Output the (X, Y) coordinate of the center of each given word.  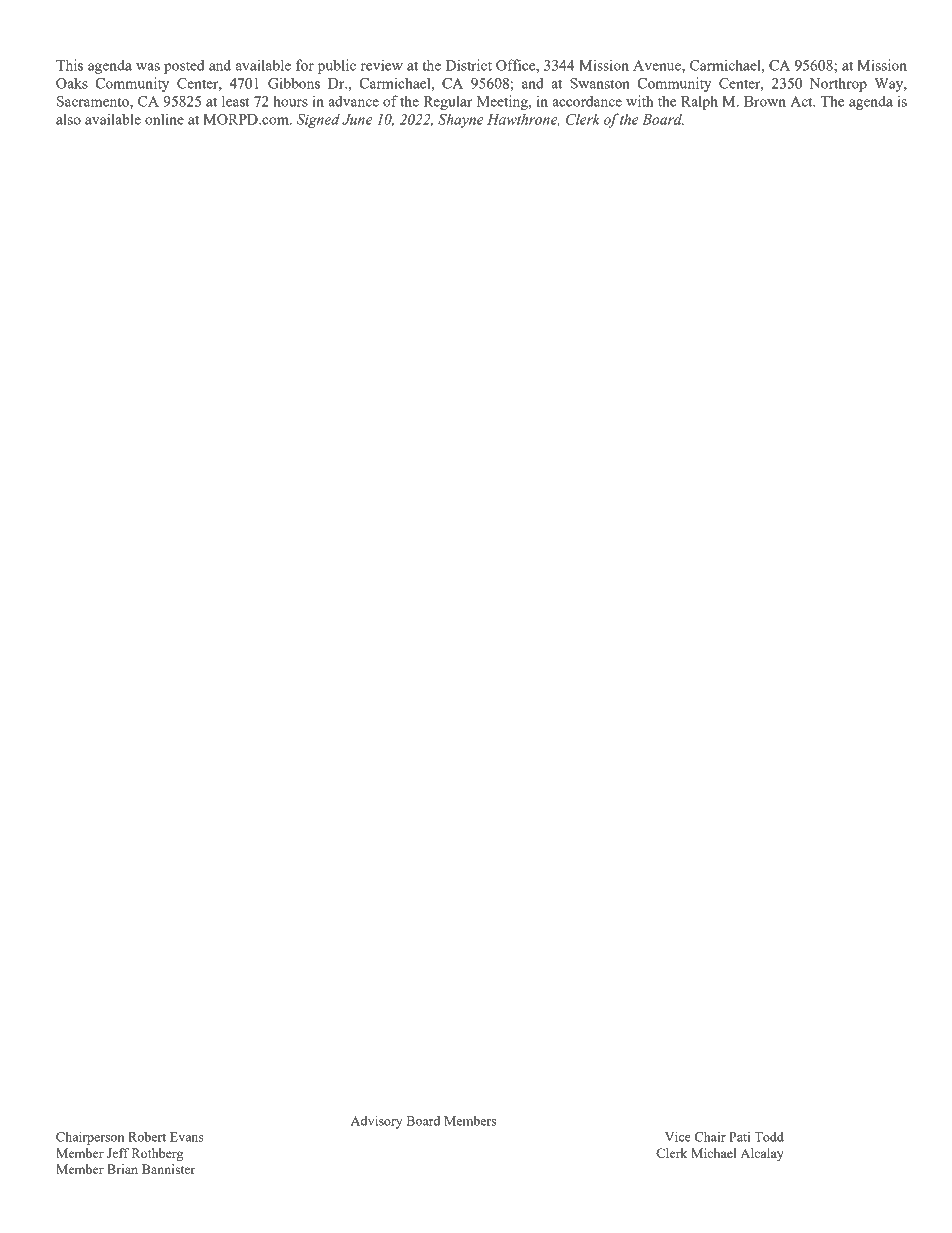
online (164, 119)
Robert (147, 1137)
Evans (187, 1137)
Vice (678, 1136)
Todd (769, 1136)
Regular (448, 102)
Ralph (699, 102)
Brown (765, 101)
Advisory (377, 1122)
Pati (739, 1137)
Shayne (460, 120)
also (68, 119)
